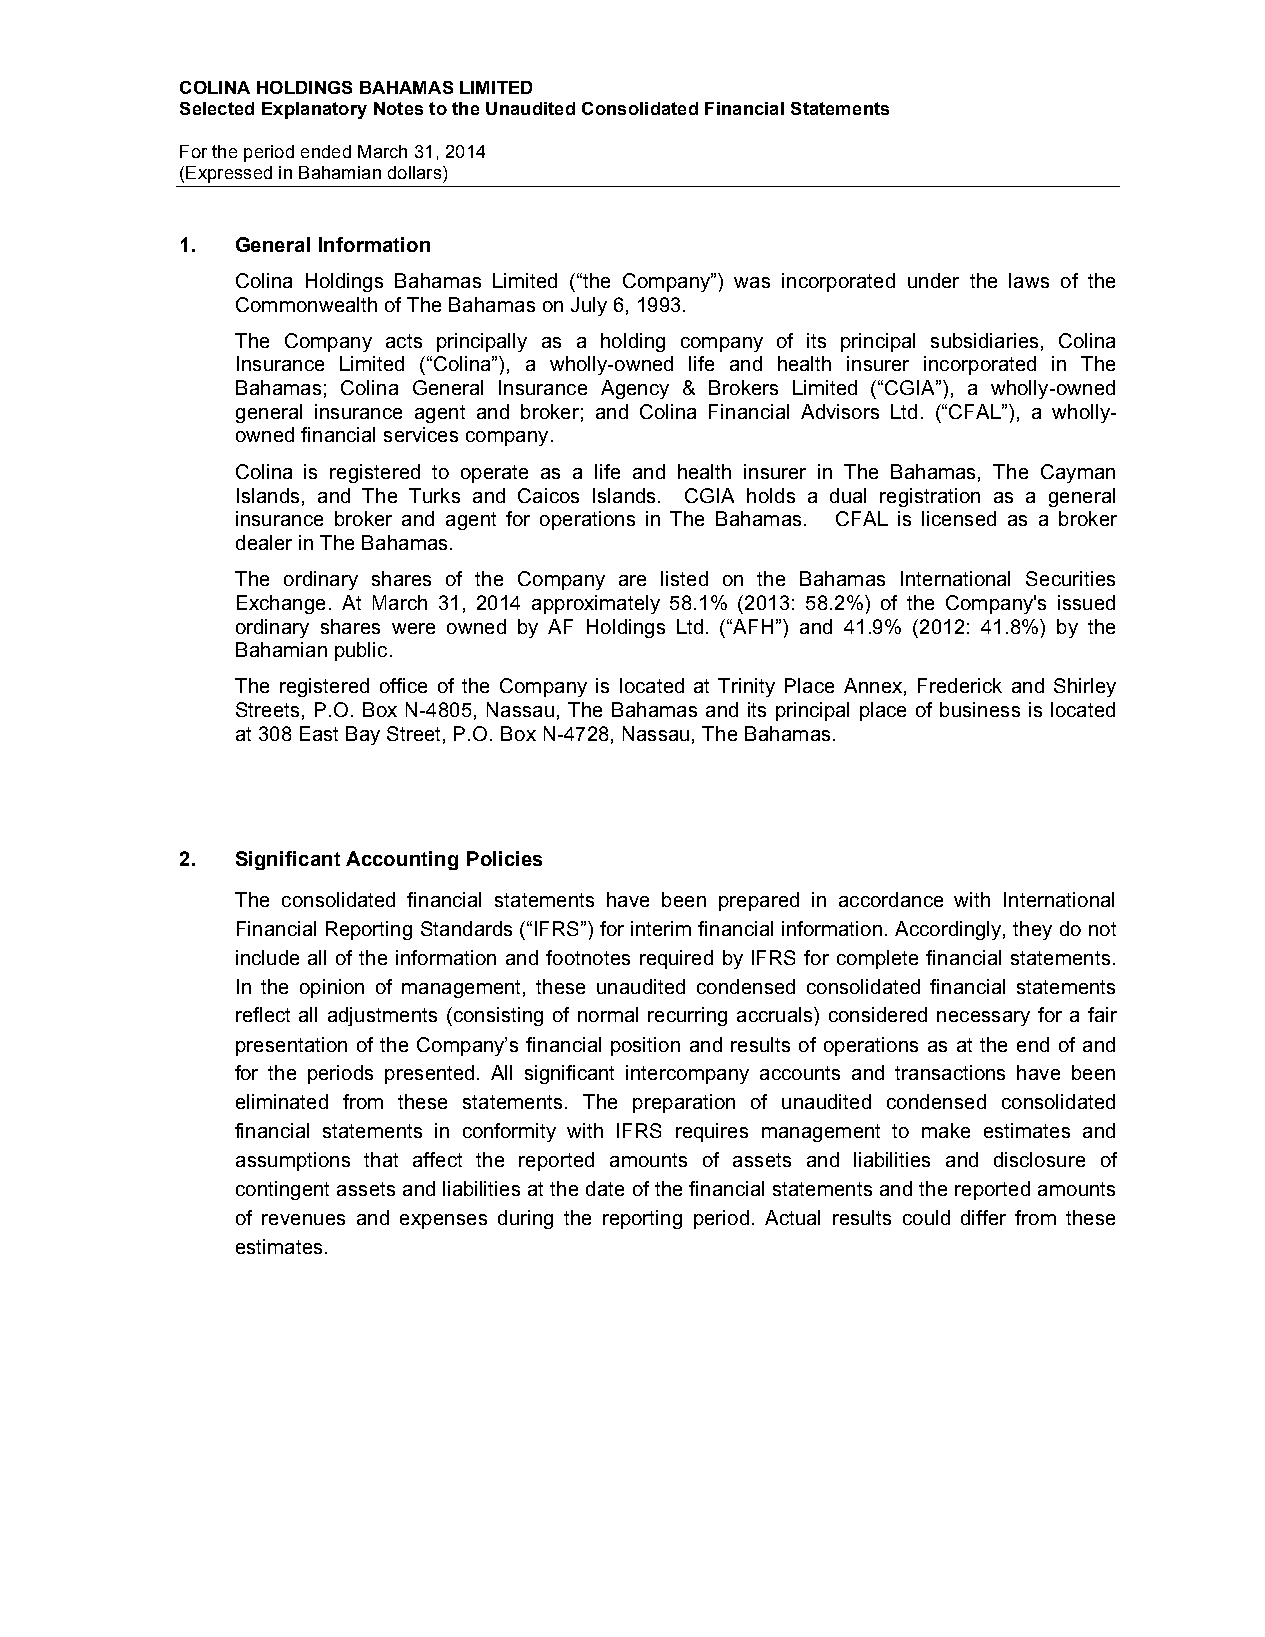 This screenshot has width=1265, height=1637. I want to click on interim, so click(661, 928).
